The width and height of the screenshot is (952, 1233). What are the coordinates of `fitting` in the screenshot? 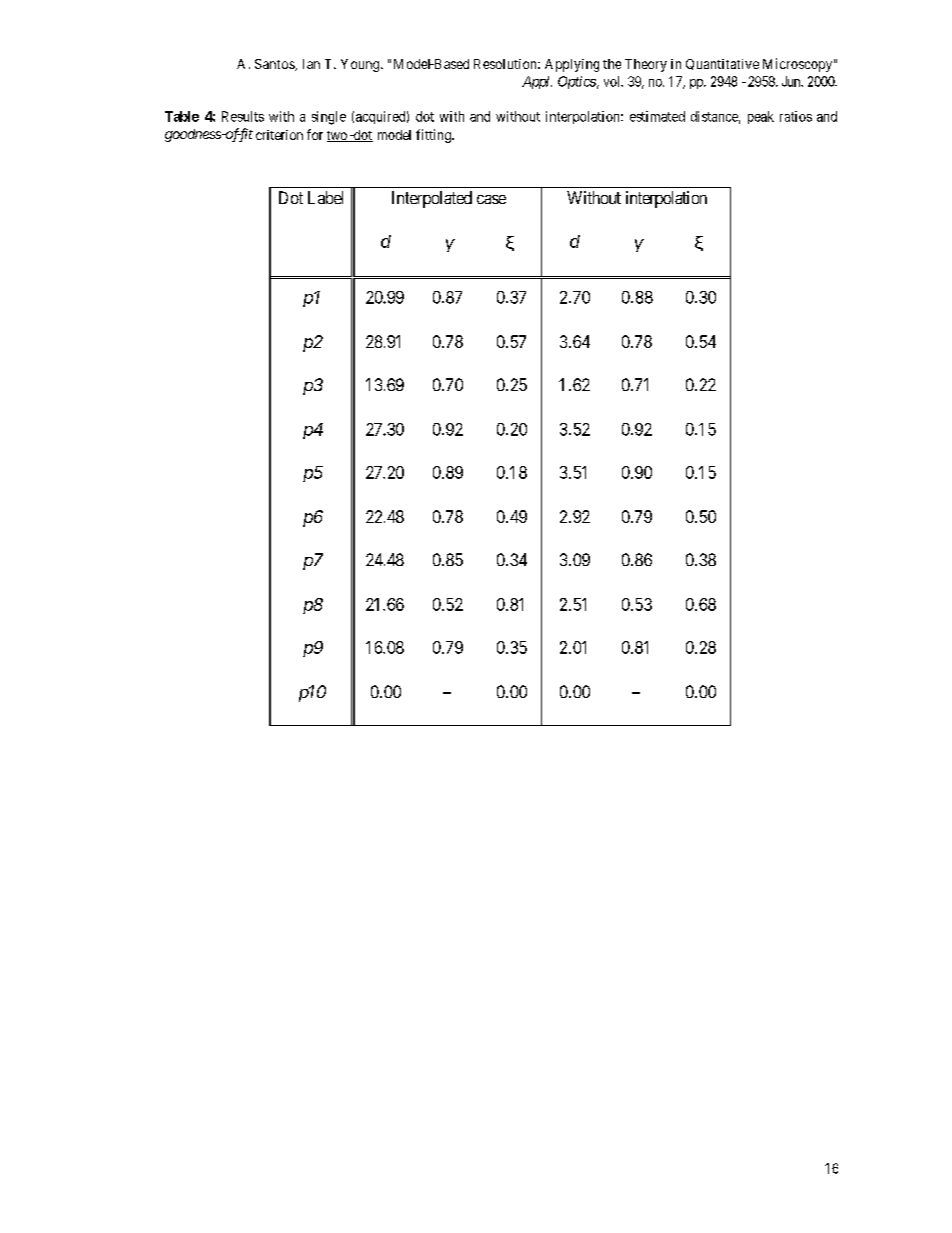 It's located at (434, 136).
